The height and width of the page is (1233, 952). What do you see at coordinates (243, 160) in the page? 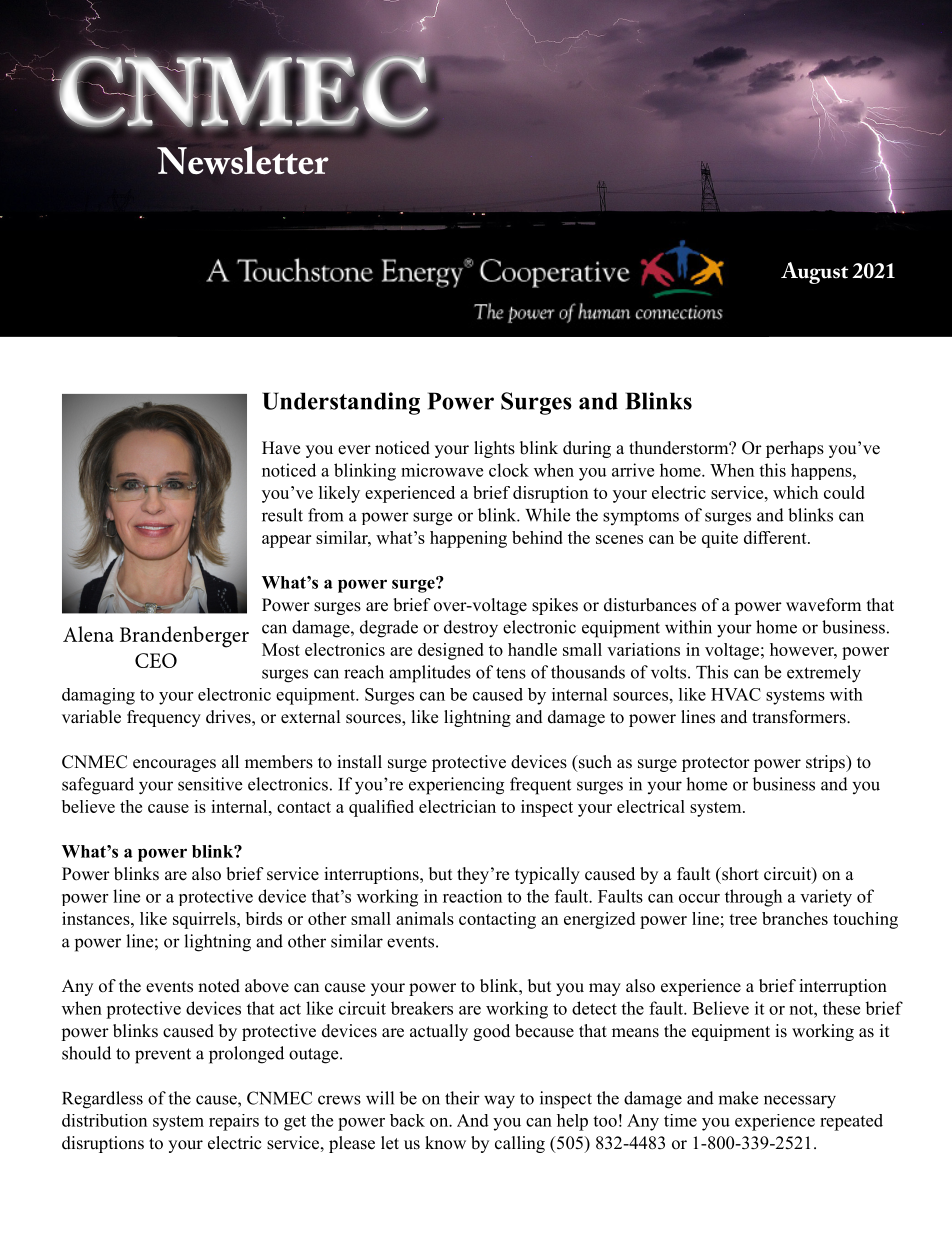
I see `Newsletter` at bounding box center [243, 160].
